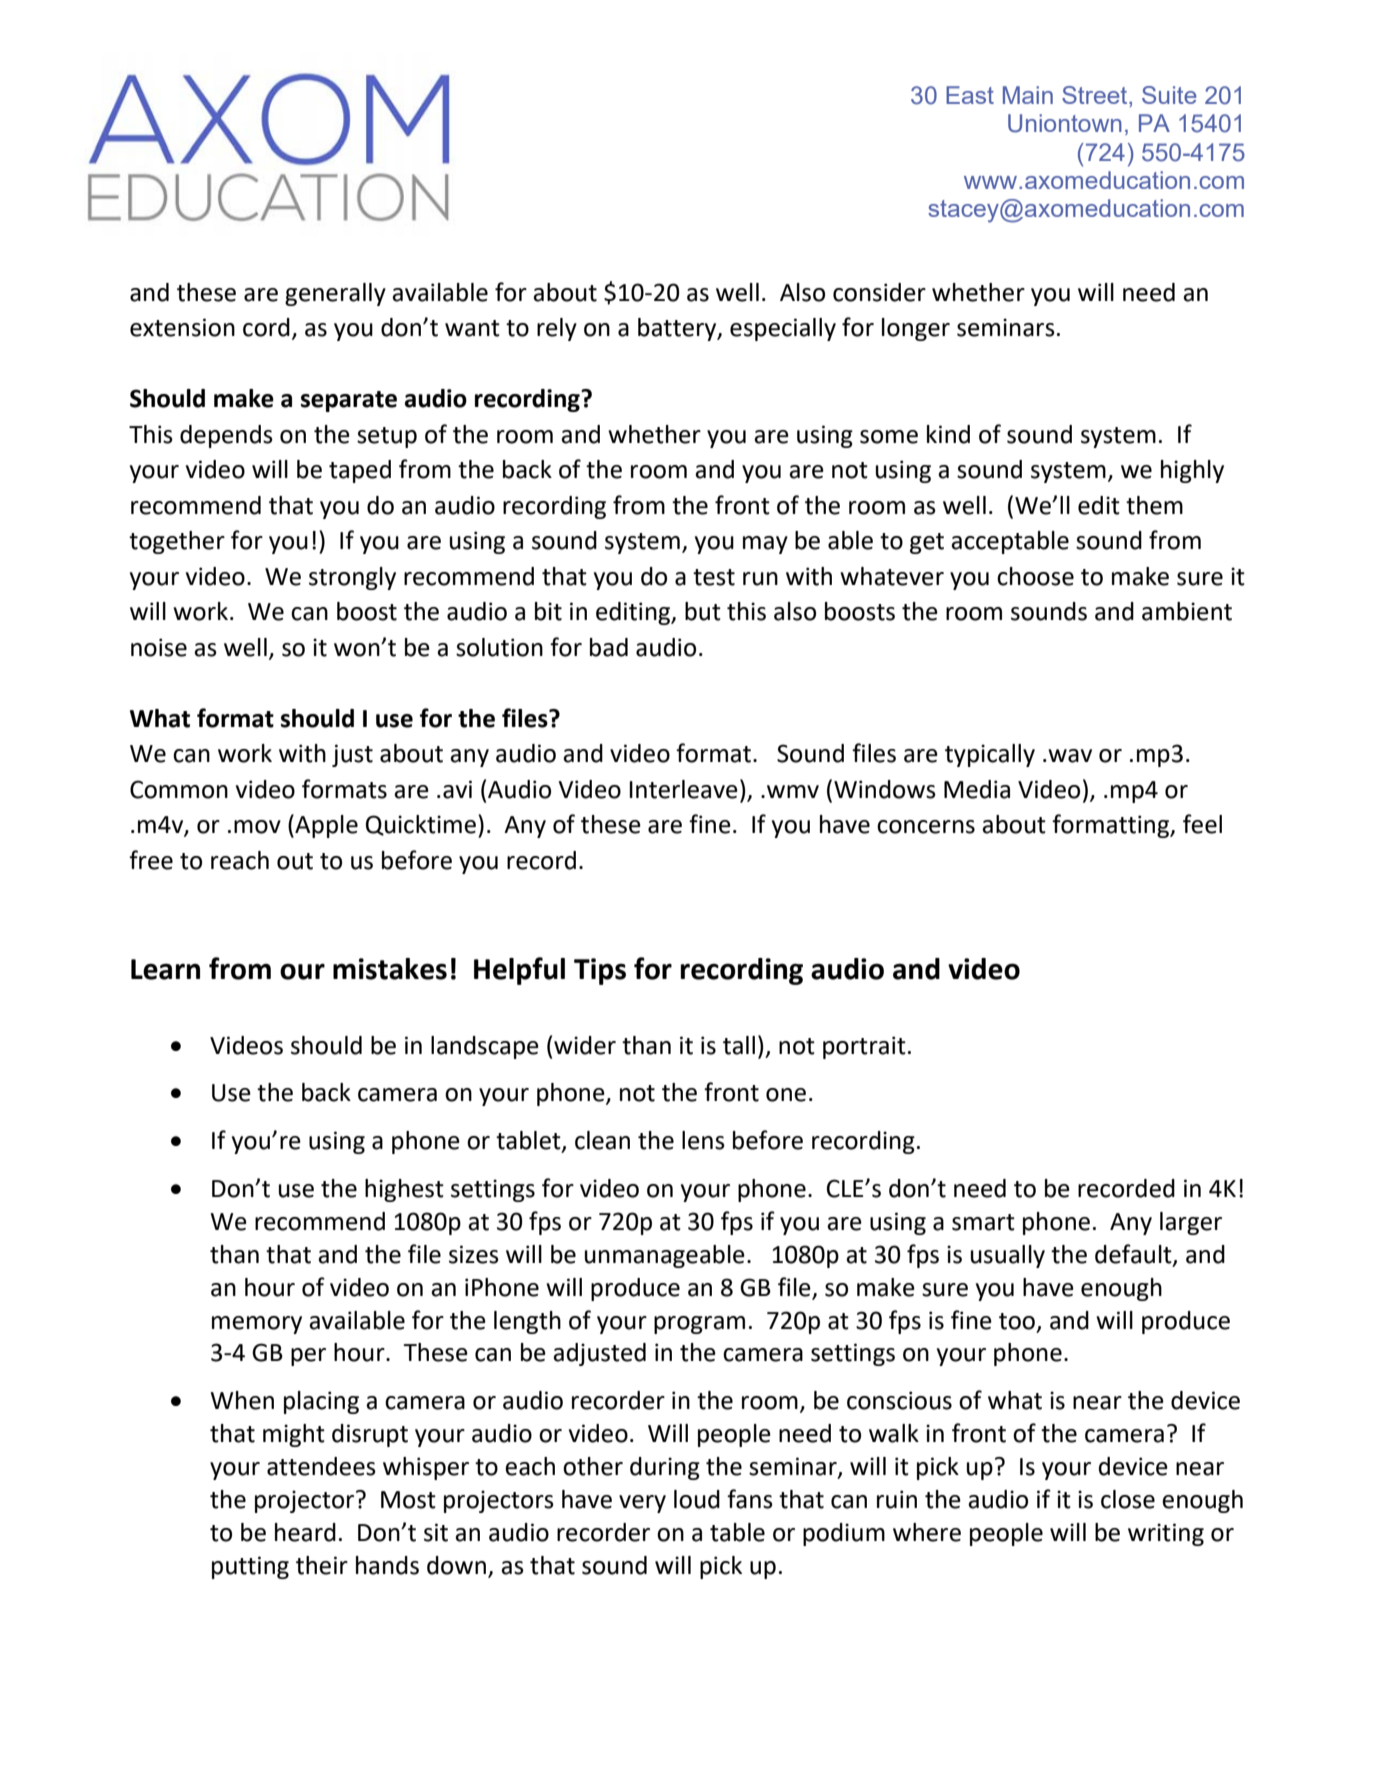 This image has width=1375, height=1779. What do you see at coordinates (165, 969) in the image?
I see `Learn` at bounding box center [165, 969].
